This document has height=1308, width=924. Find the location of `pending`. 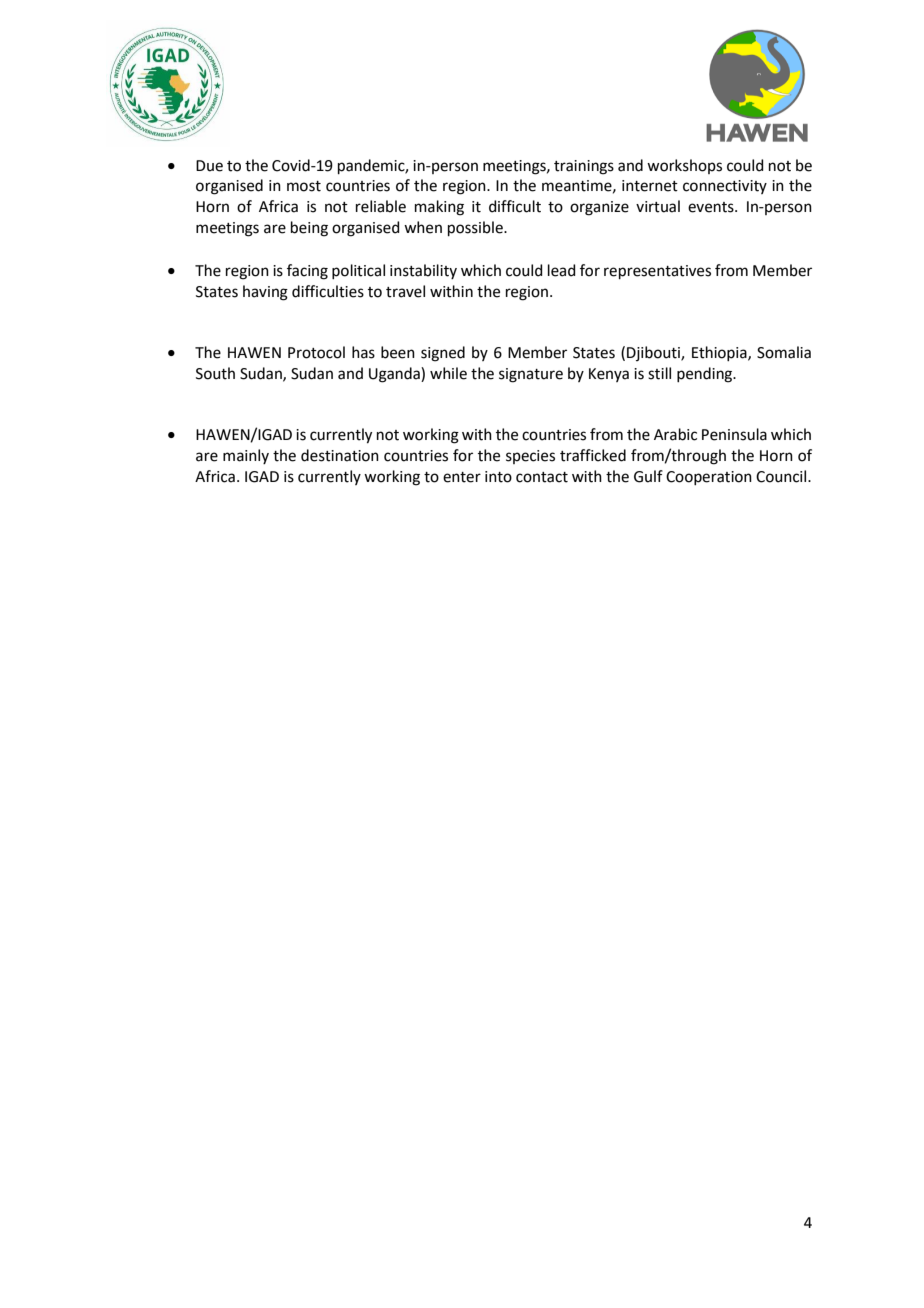

pending is located at coordinates (706, 375).
